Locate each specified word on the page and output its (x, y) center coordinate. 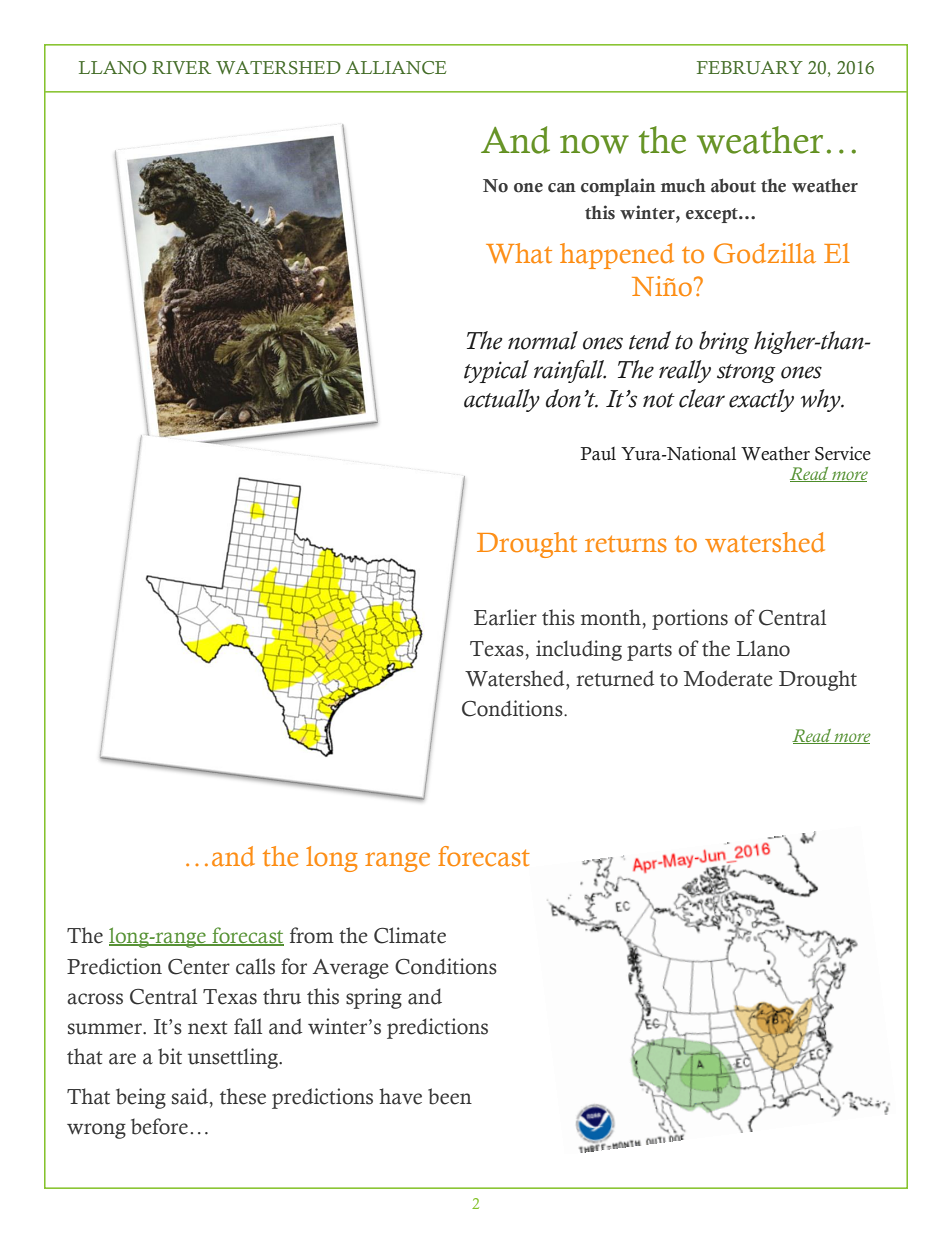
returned (615, 678)
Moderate (728, 678)
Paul (598, 454)
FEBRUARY (750, 68)
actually (502, 400)
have (400, 1096)
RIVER (181, 67)
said (191, 1097)
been (450, 1096)
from (312, 935)
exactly (761, 400)
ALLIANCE (396, 68)
